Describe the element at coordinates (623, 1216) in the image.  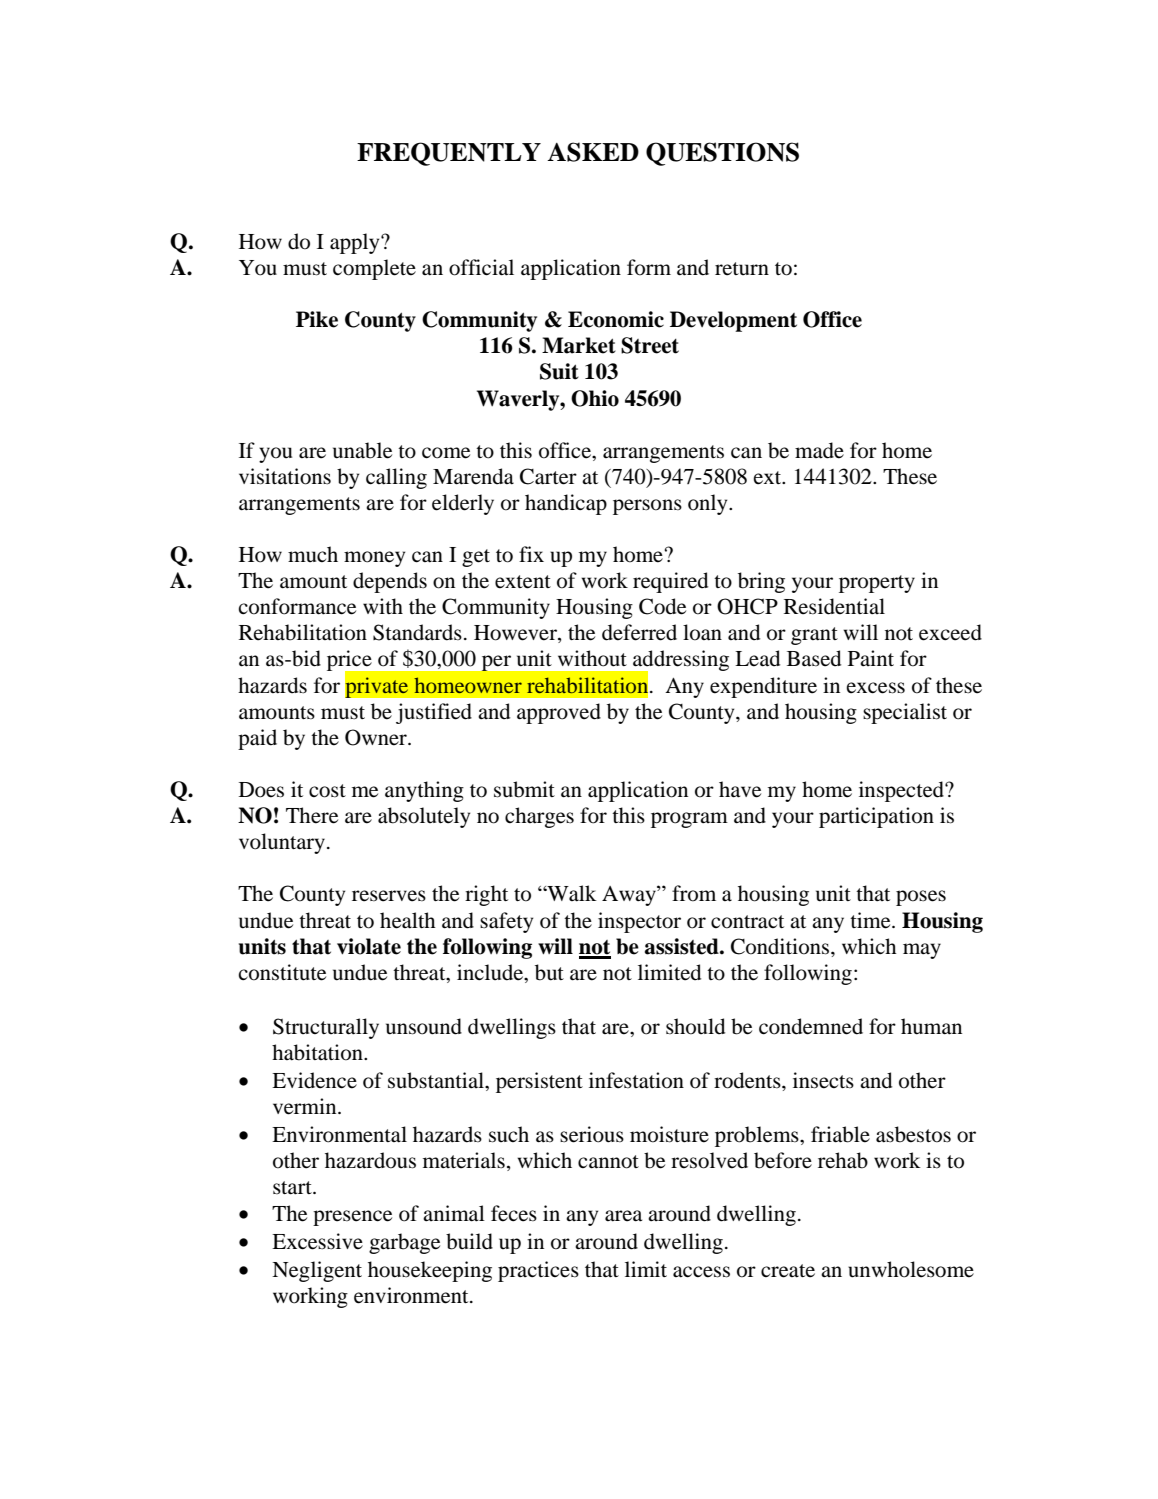
I see `area` at that location.
